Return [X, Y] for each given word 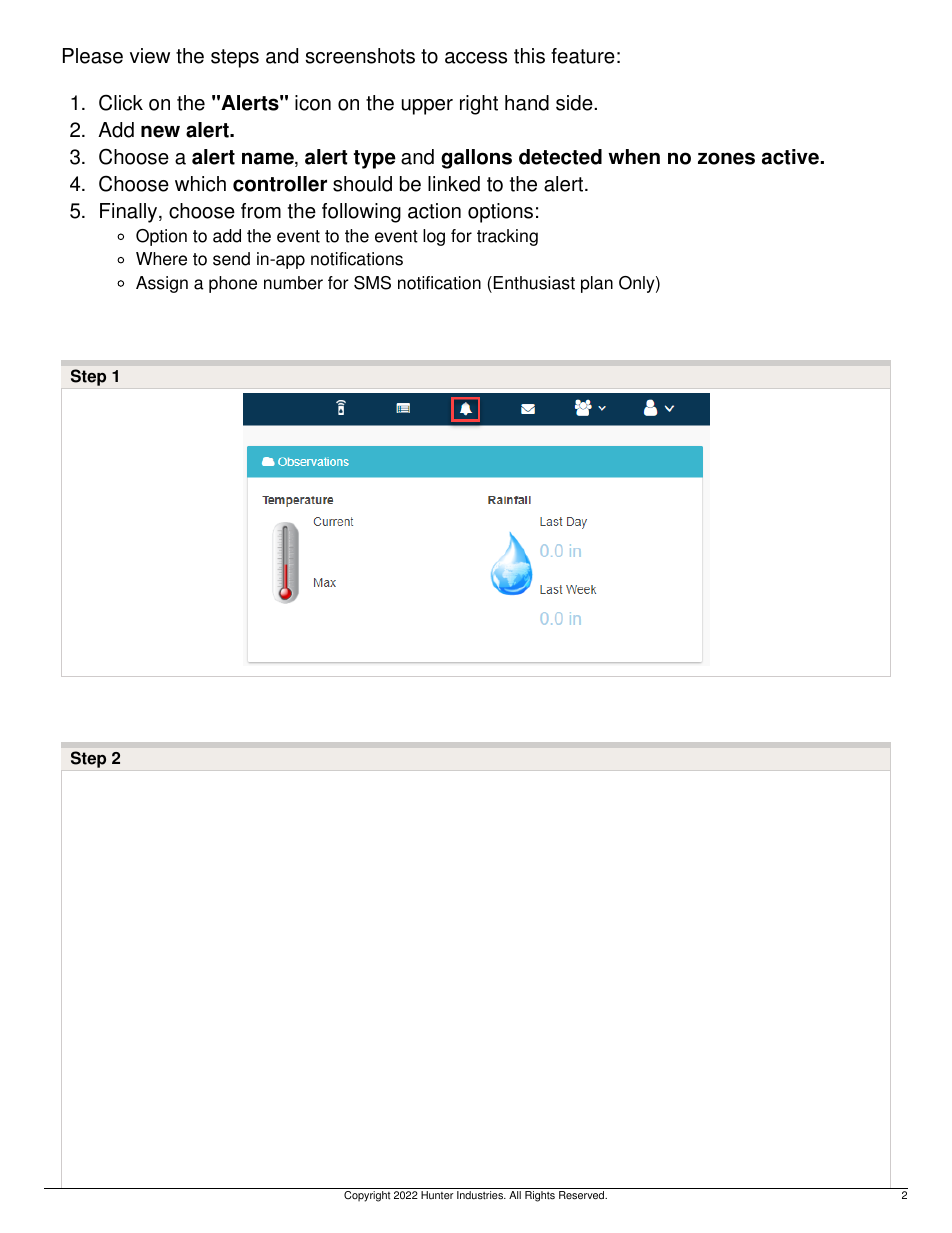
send [231, 259]
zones [726, 158]
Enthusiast [534, 283]
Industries [481, 1195]
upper [427, 107]
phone [233, 284]
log [434, 237]
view [150, 56]
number [293, 283]
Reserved [583, 1195]
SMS [372, 283]
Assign [162, 284]
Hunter [437, 1195]
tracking [507, 237]
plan [597, 284]
